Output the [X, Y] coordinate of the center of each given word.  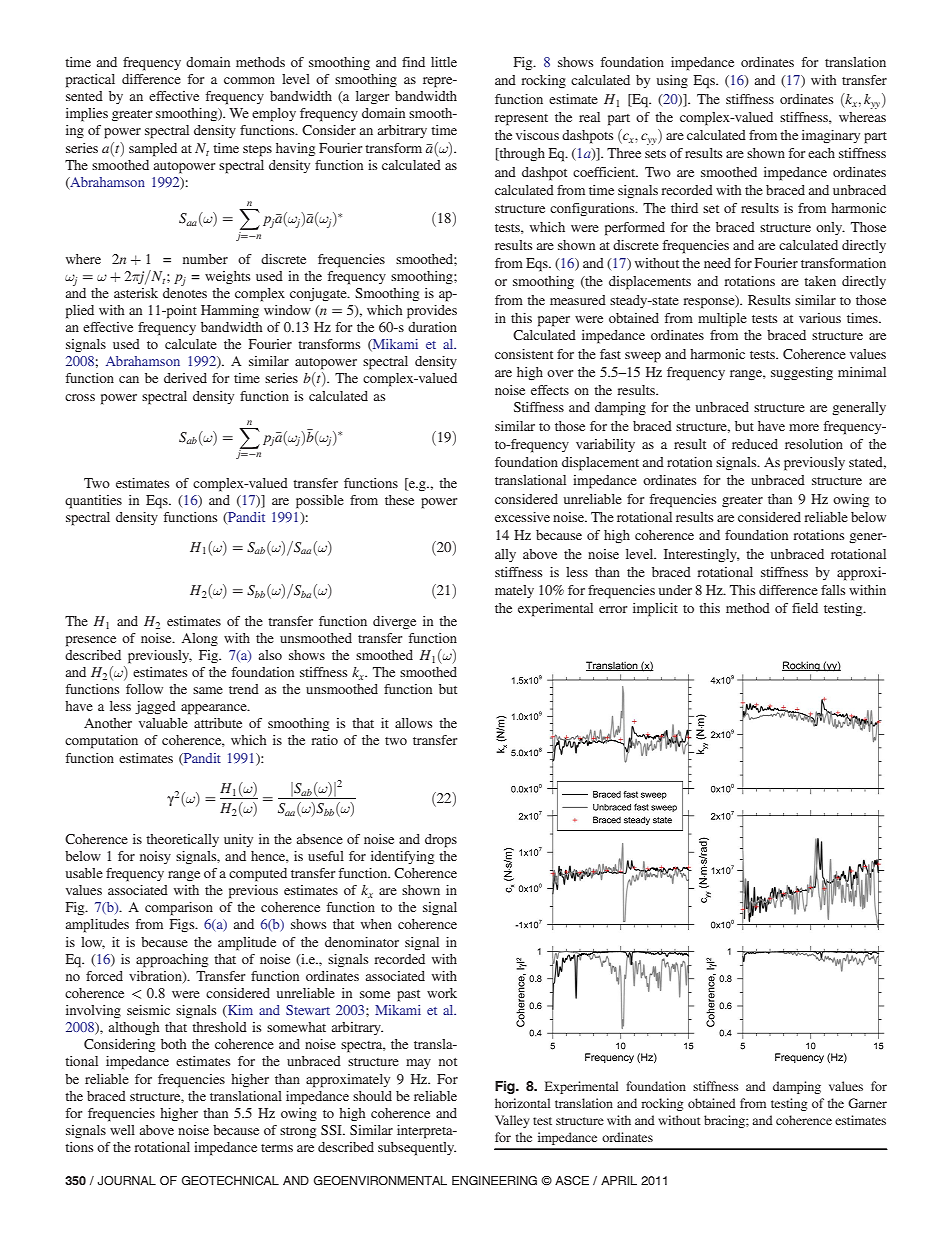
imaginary [831, 136]
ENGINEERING [494, 1181]
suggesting [802, 373]
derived [185, 378]
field [805, 608]
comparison [179, 909]
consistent [524, 354]
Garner [867, 1103]
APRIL [619, 1180]
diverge [394, 622]
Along [200, 639]
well [122, 1130]
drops [441, 841]
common [249, 80]
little [444, 62]
